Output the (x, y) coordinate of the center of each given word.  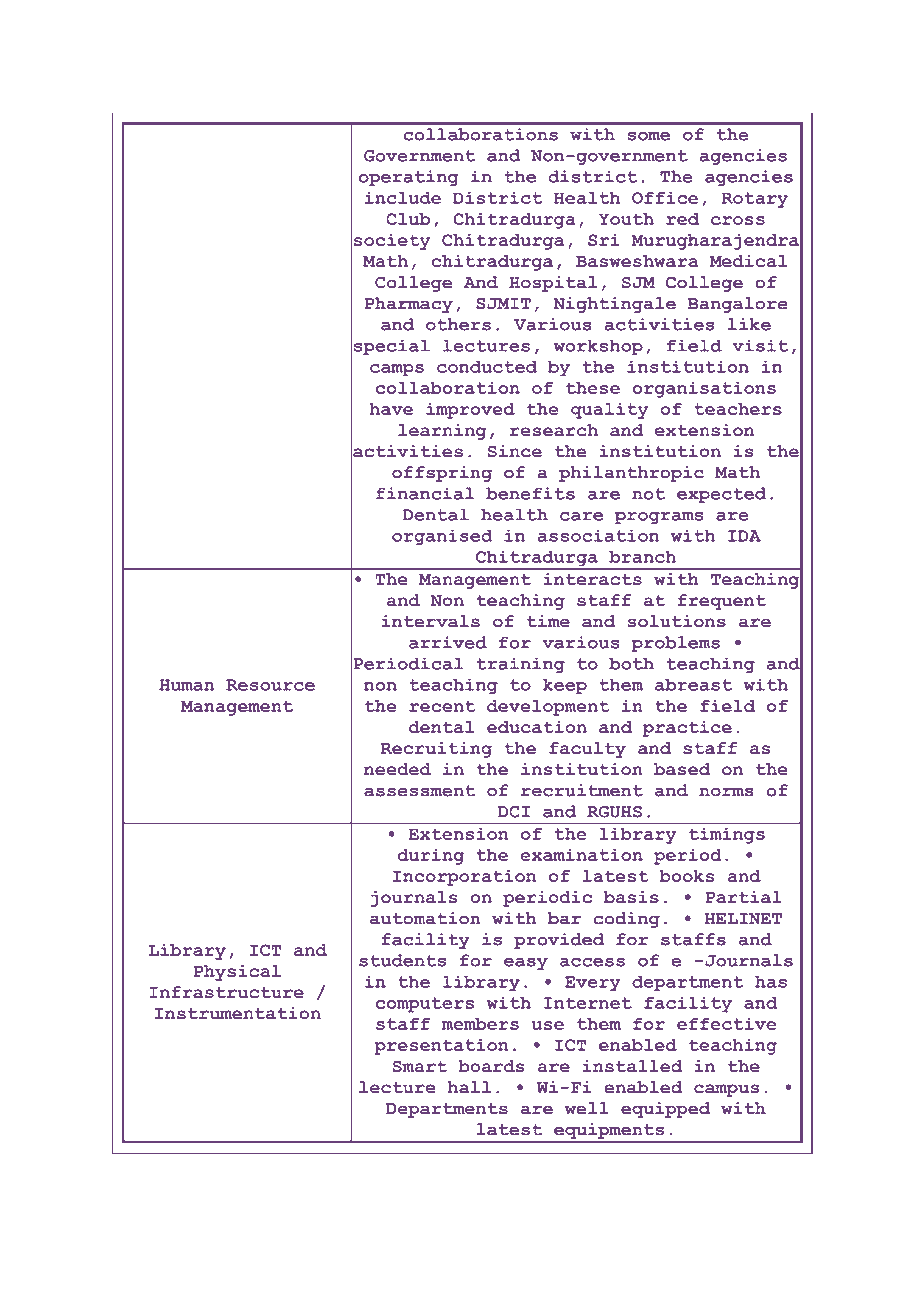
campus (726, 1090)
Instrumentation (238, 1013)
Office (665, 198)
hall (469, 1087)
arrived (448, 642)
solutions (676, 621)
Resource (270, 685)
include (403, 198)
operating (409, 178)
